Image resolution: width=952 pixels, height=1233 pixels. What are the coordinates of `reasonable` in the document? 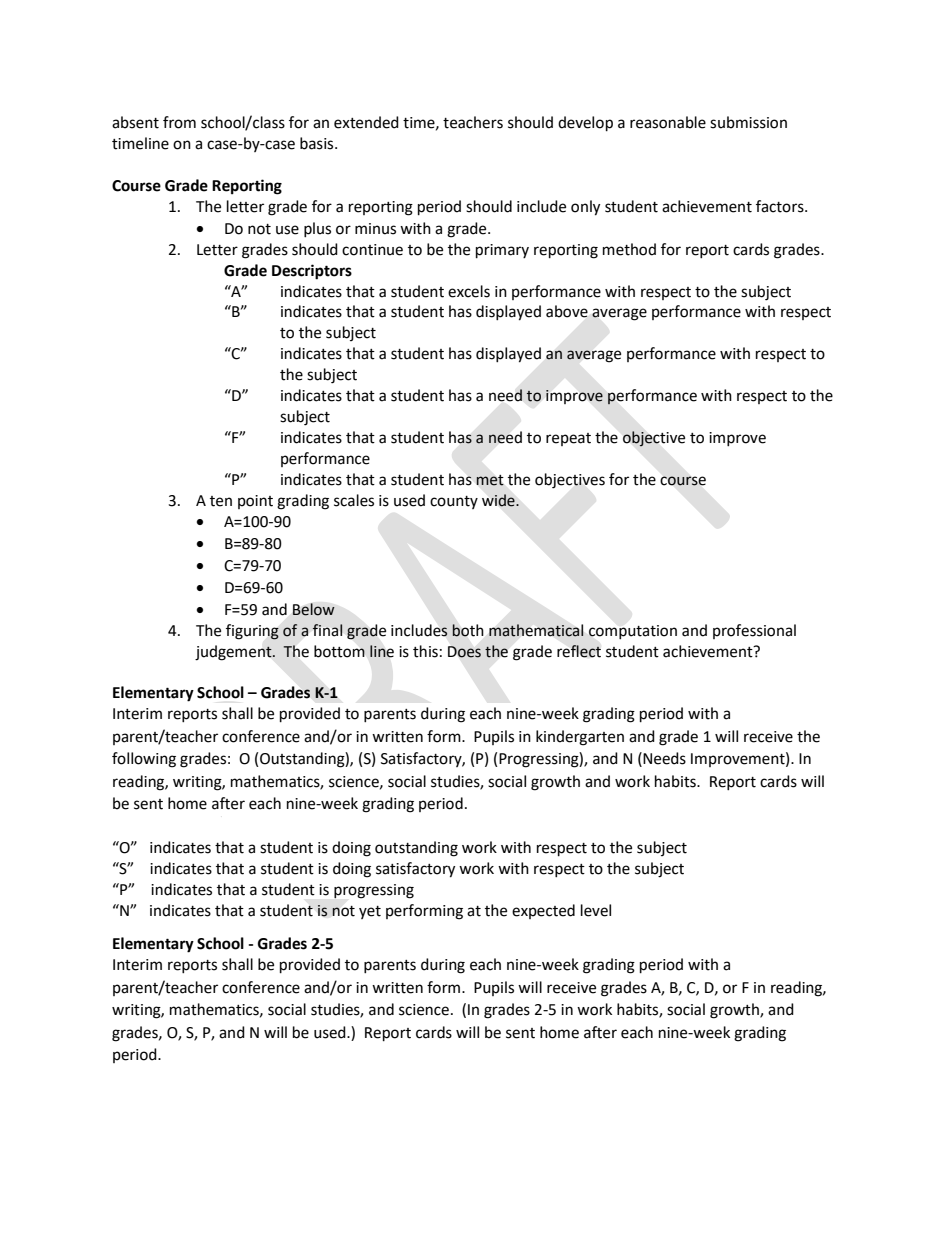 It's located at (668, 122).
